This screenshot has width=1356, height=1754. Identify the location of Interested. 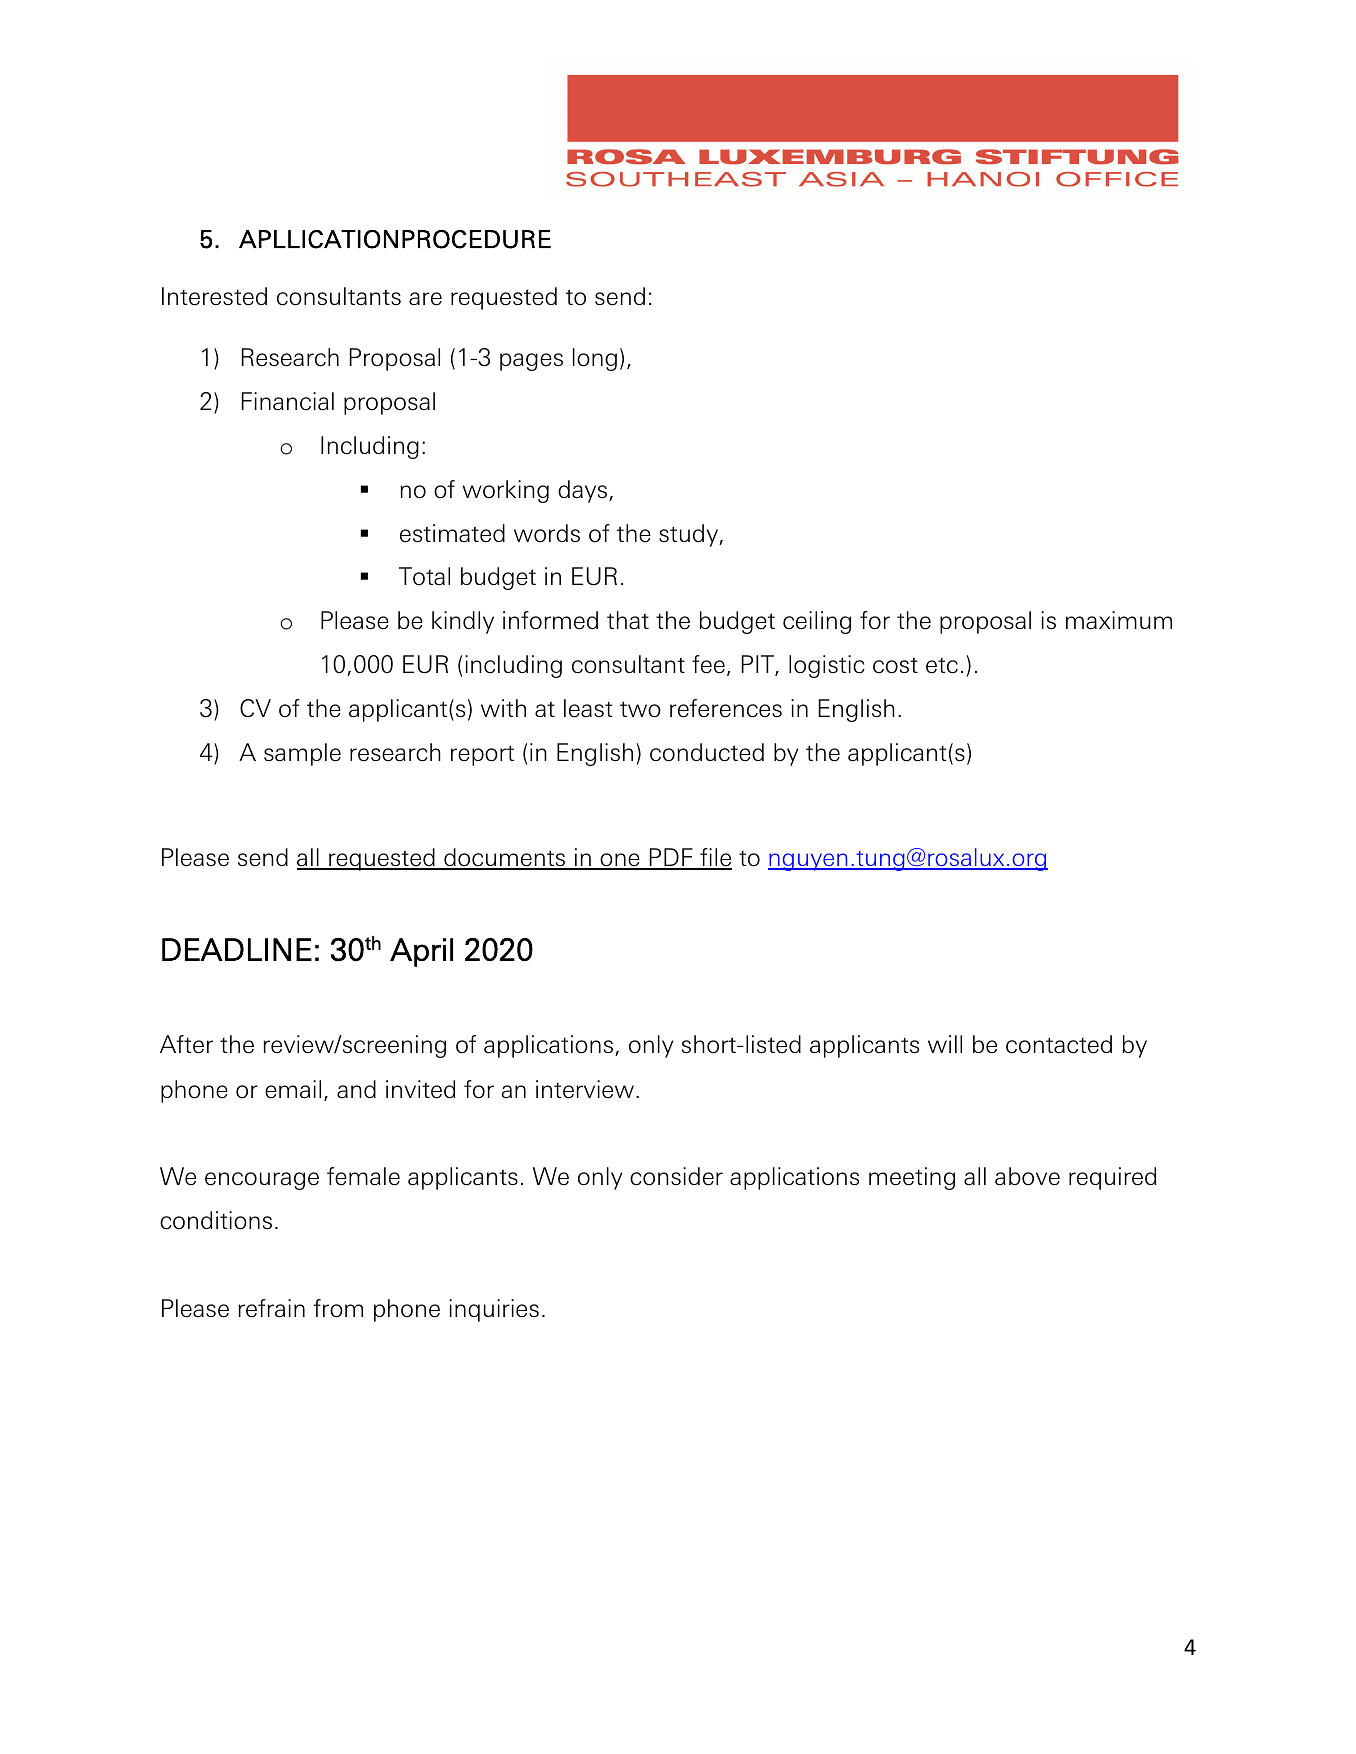
(214, 296).
